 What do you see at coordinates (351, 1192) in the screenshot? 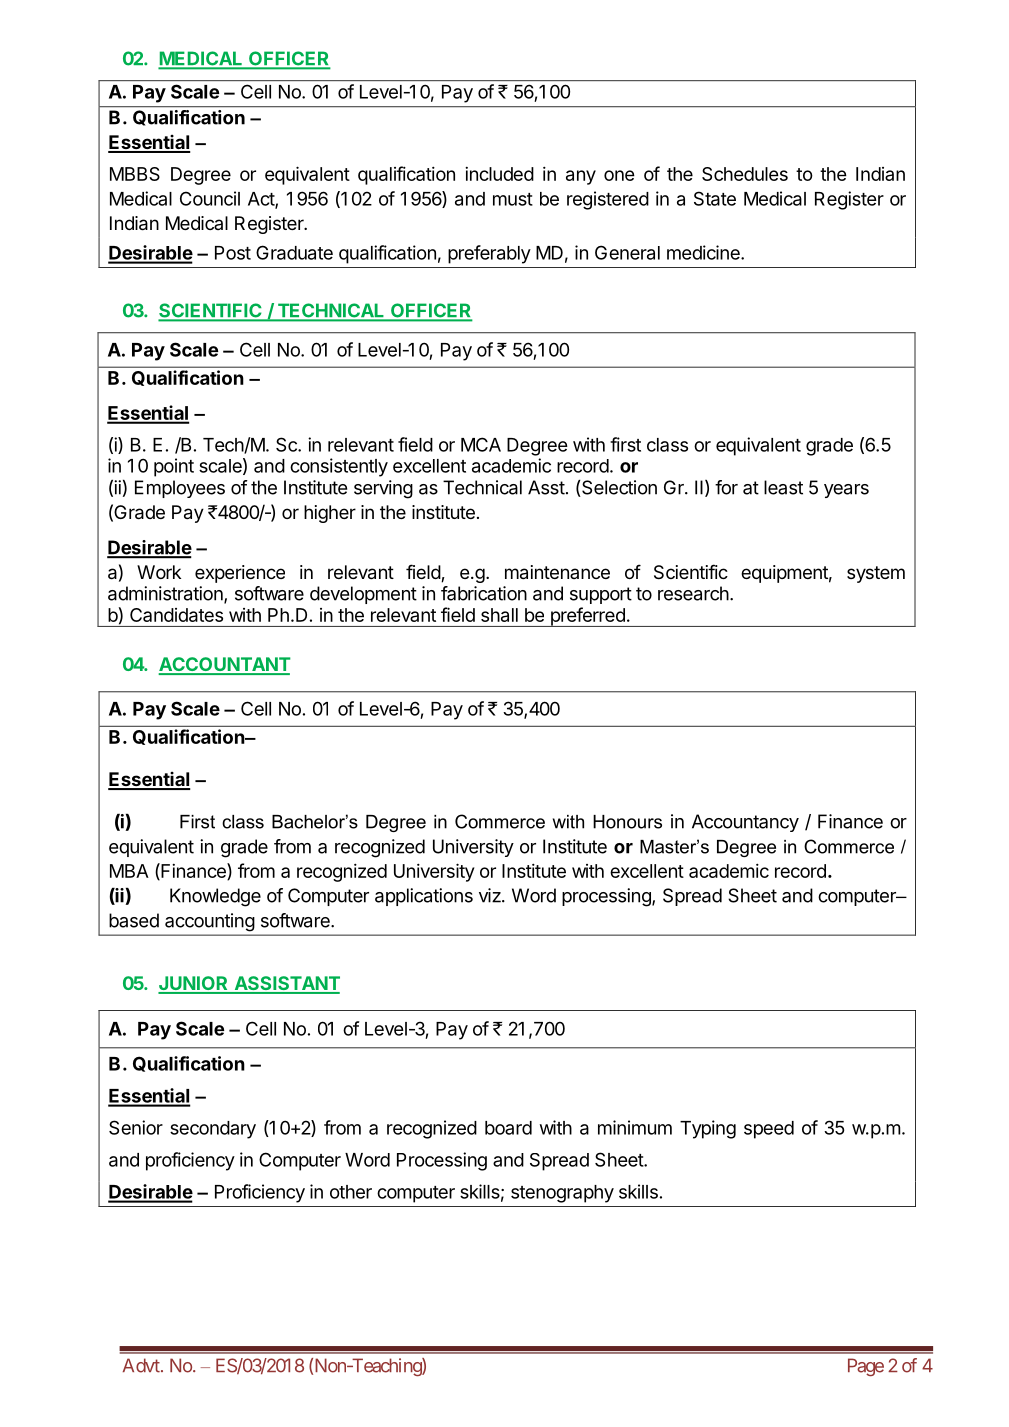
I see `other` at bounding box center [351, 1192].
